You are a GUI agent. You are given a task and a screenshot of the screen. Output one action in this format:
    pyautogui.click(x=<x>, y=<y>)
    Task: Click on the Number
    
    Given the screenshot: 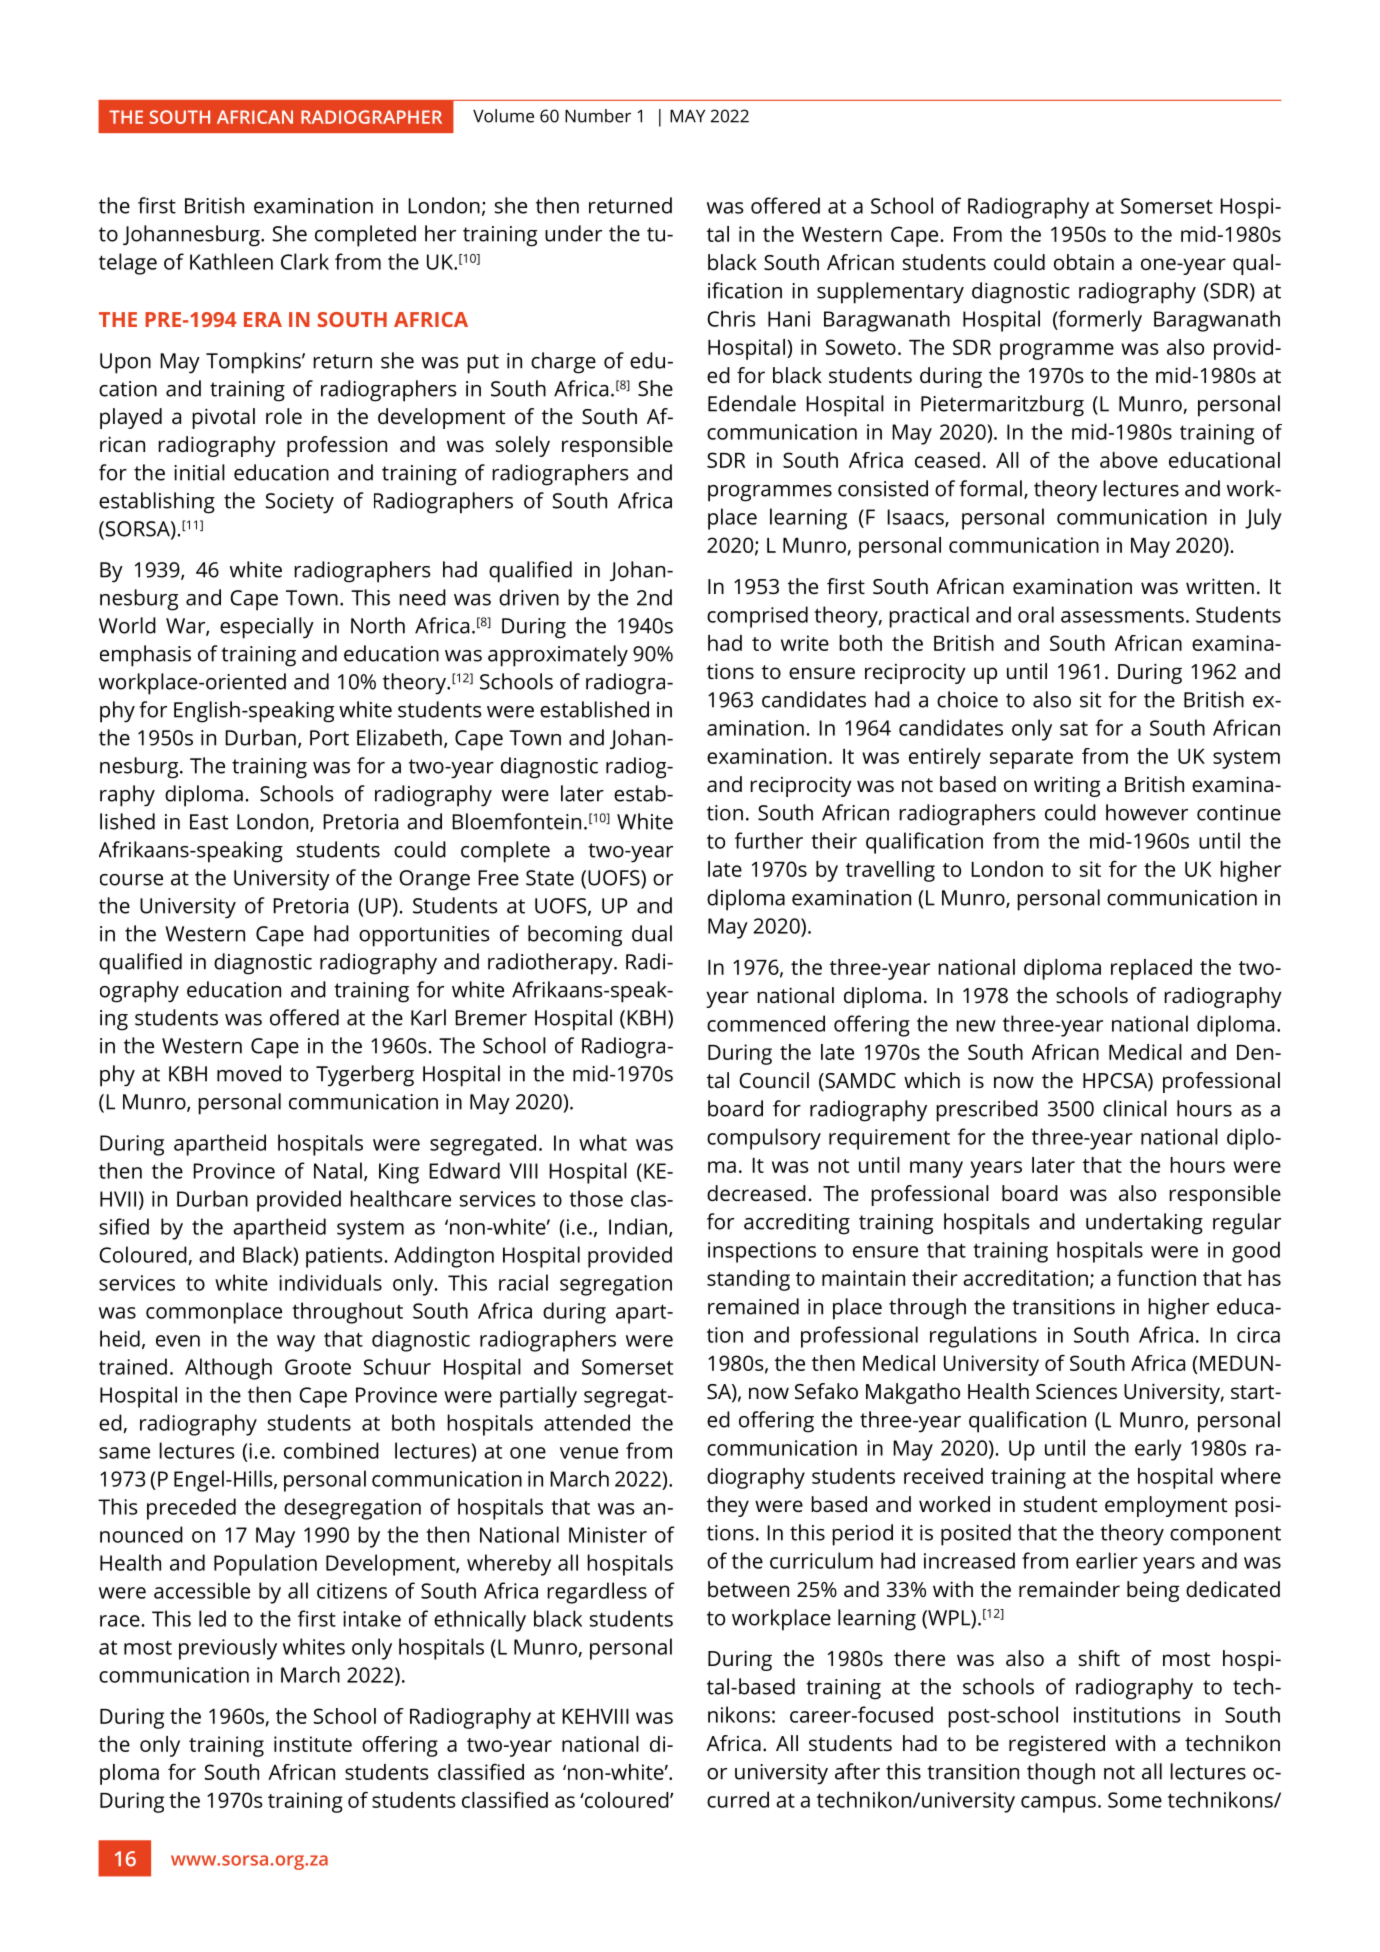 What is the action you would take?
    pyautogui.click(x=598, y=116)
